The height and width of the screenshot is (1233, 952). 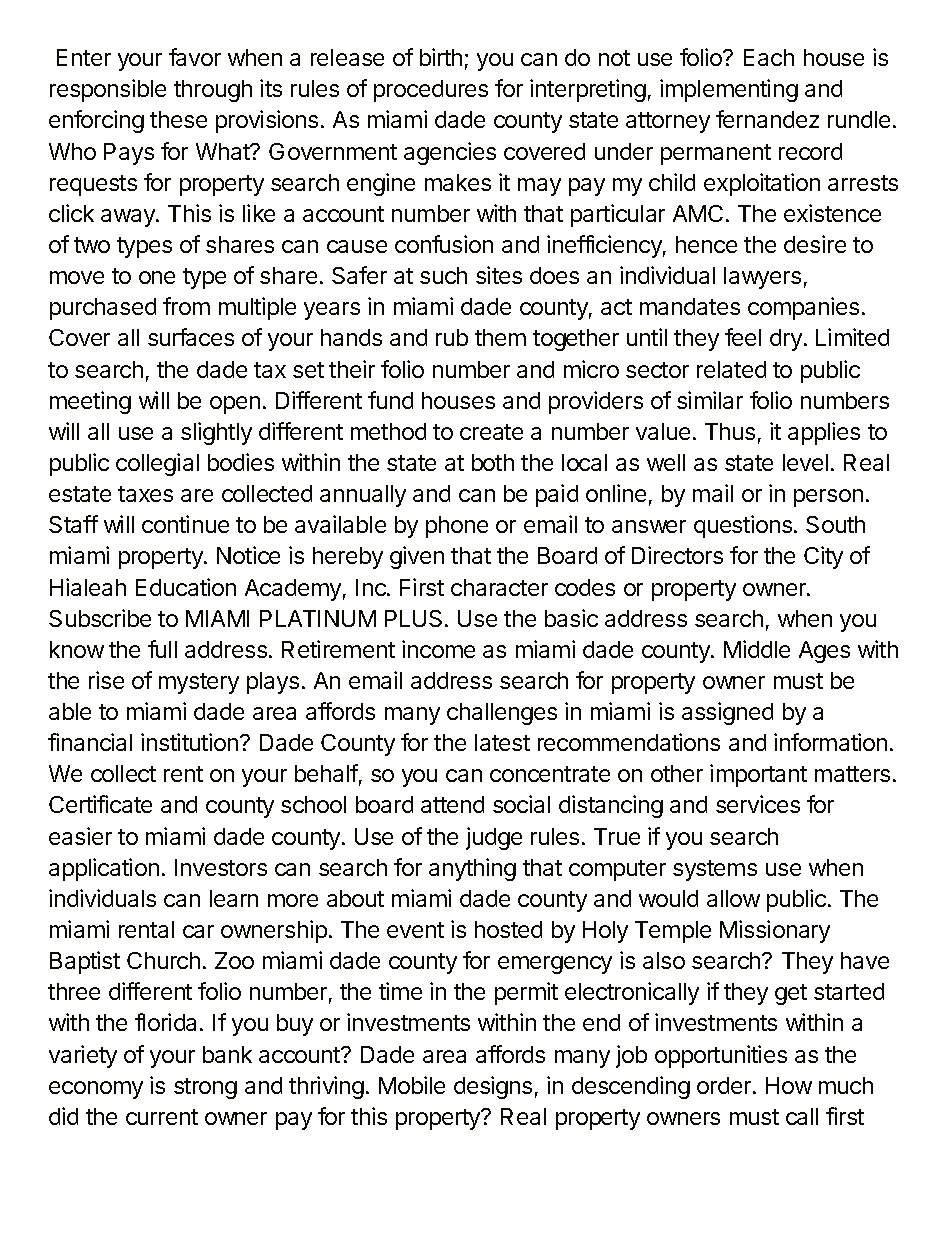 What do you see at coordinates (178, 119) in the screenshot?
I see `these` at bounding box center [178, 119].
